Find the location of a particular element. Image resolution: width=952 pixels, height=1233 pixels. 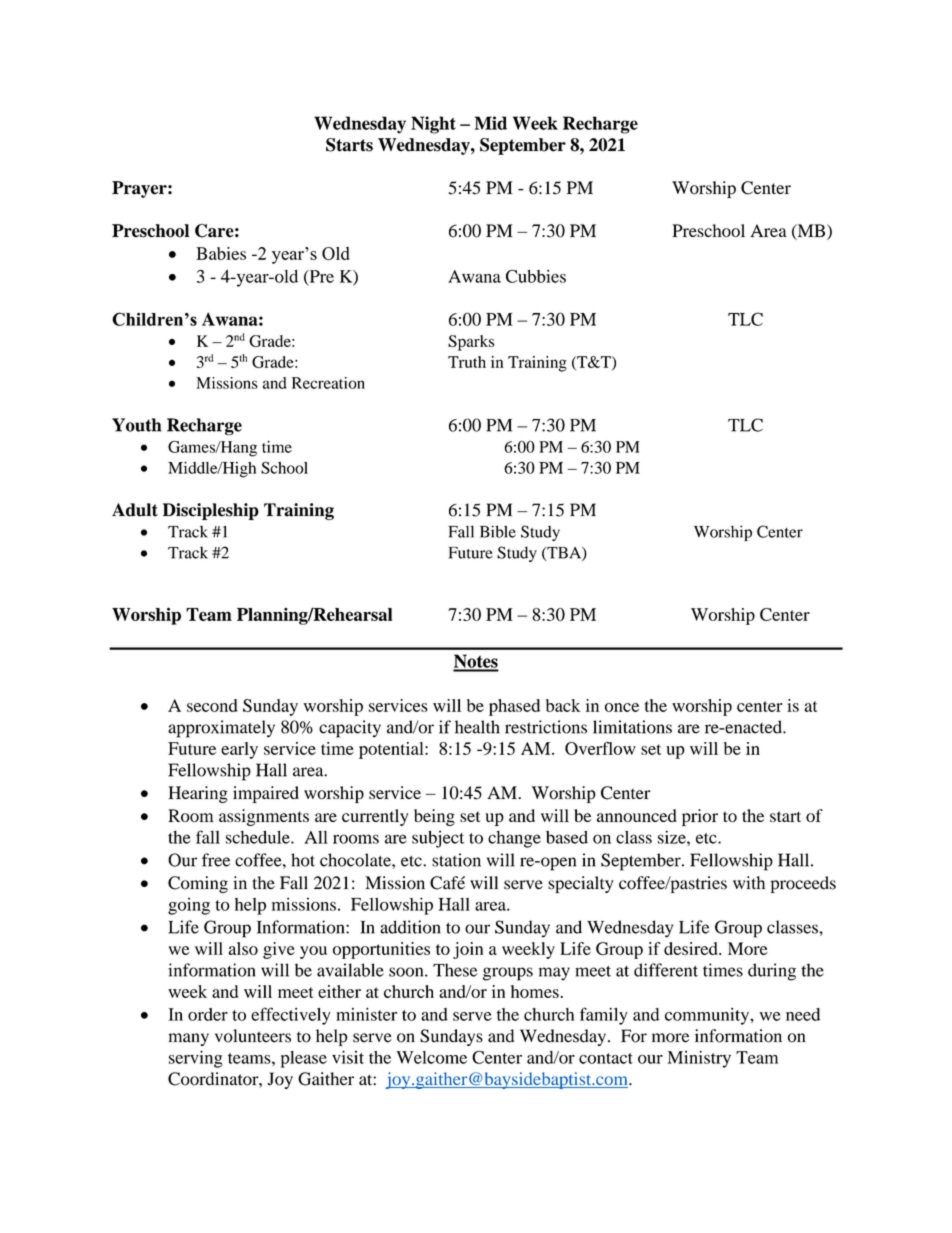

Sparks is located at coordinates (471, 343).
